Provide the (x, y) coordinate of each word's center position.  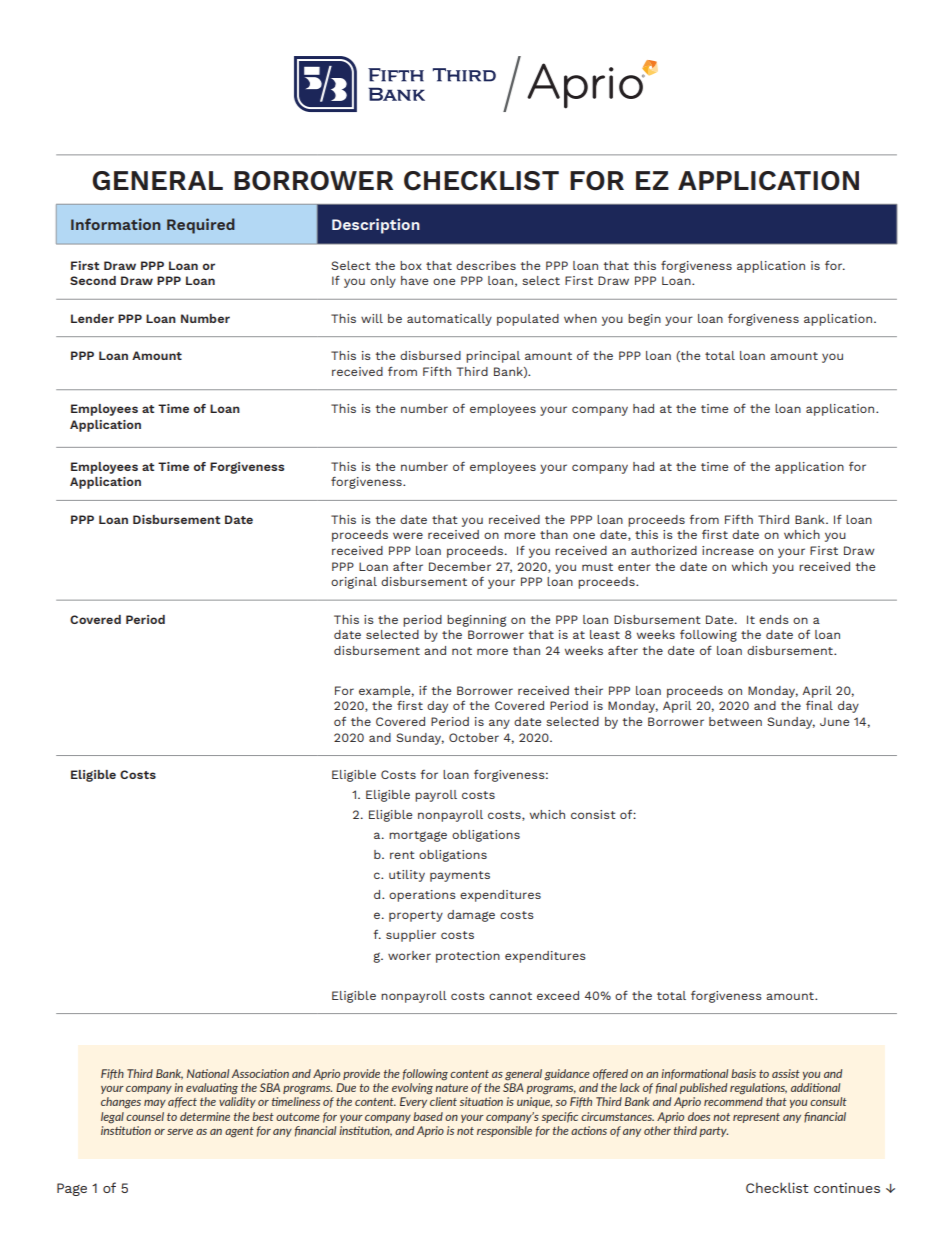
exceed (558, 995)
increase (728, 550)
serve (180, 1132)
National (208, 1073)
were (408, 535)
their (588, 690)
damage (471, 916)
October (474, 737)
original (354, 583)
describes (486, 265)
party (713, 1132)
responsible (504, 1131)
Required (201, 226)
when (580, 318)
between (735, 721)
